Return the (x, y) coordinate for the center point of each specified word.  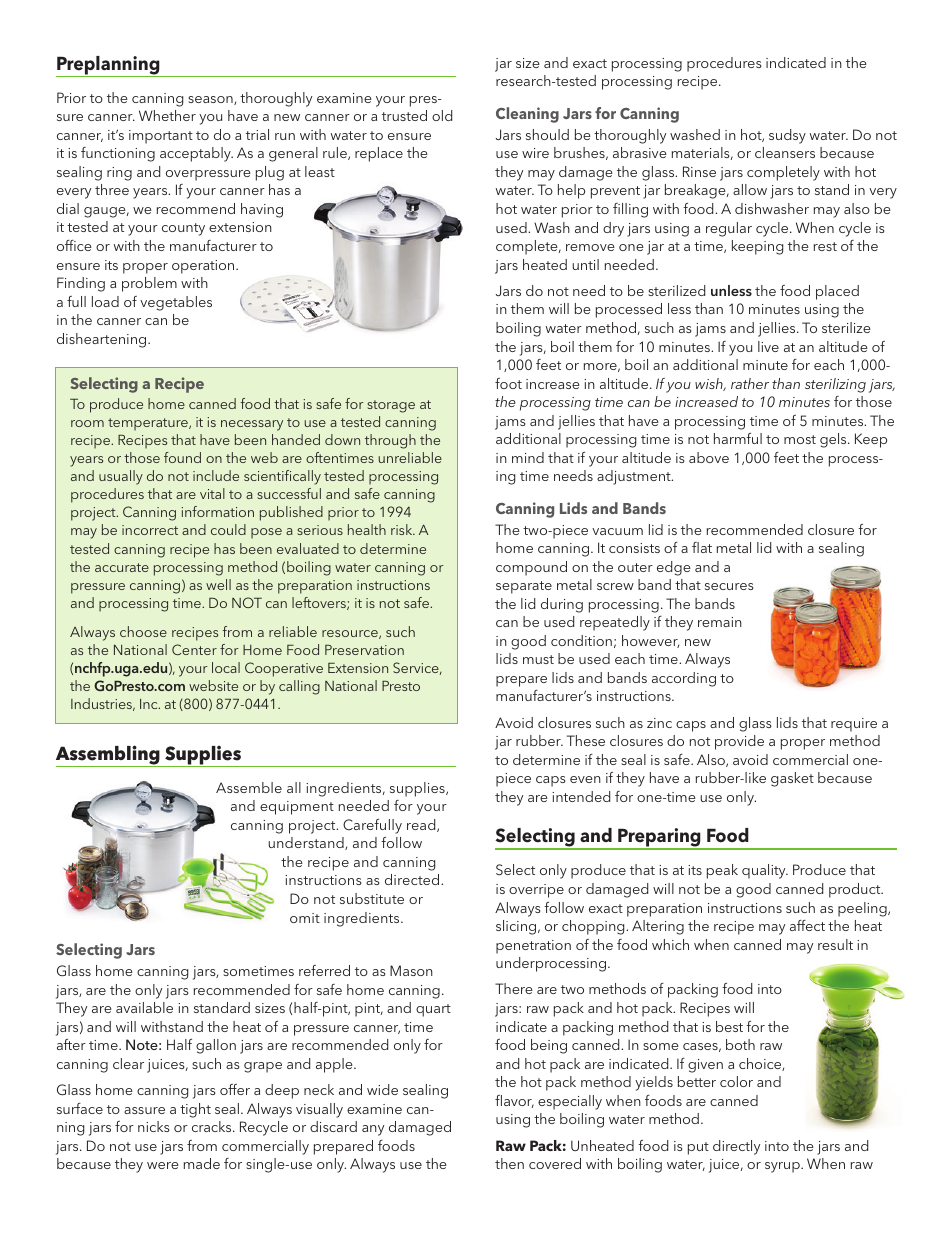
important (161, 137)
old (442, 115)
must (538, 659)
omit (305, 918)
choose (143, 631)
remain (720, 622)
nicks (154, 1126)
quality (765, 871)
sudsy (787, 136)
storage (391, 406)
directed (413, 879)
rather (750, 383)
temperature (149, 424)
